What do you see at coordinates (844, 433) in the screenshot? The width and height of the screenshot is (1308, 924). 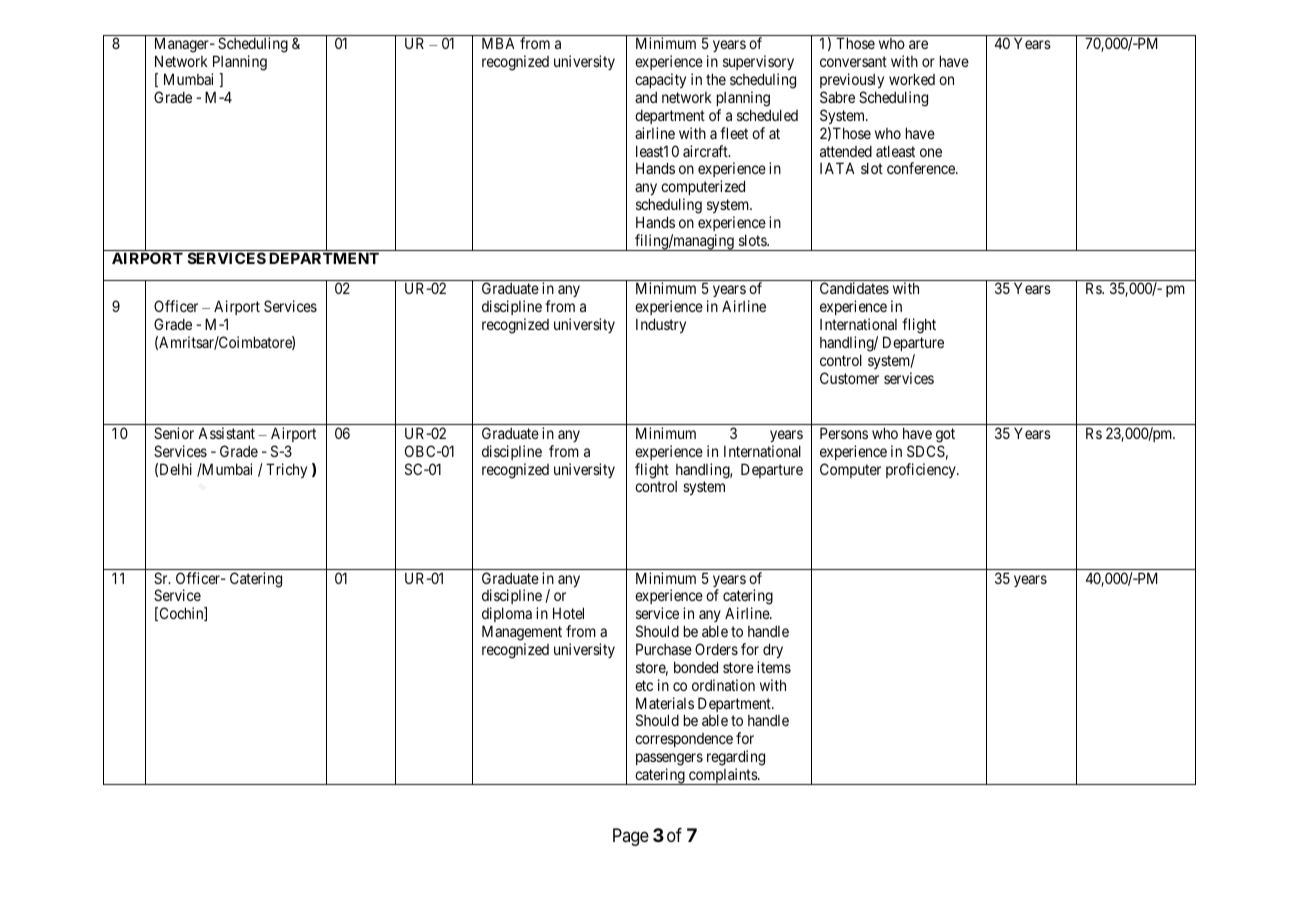 I see `Persons` at bounding box center [844, 433].
